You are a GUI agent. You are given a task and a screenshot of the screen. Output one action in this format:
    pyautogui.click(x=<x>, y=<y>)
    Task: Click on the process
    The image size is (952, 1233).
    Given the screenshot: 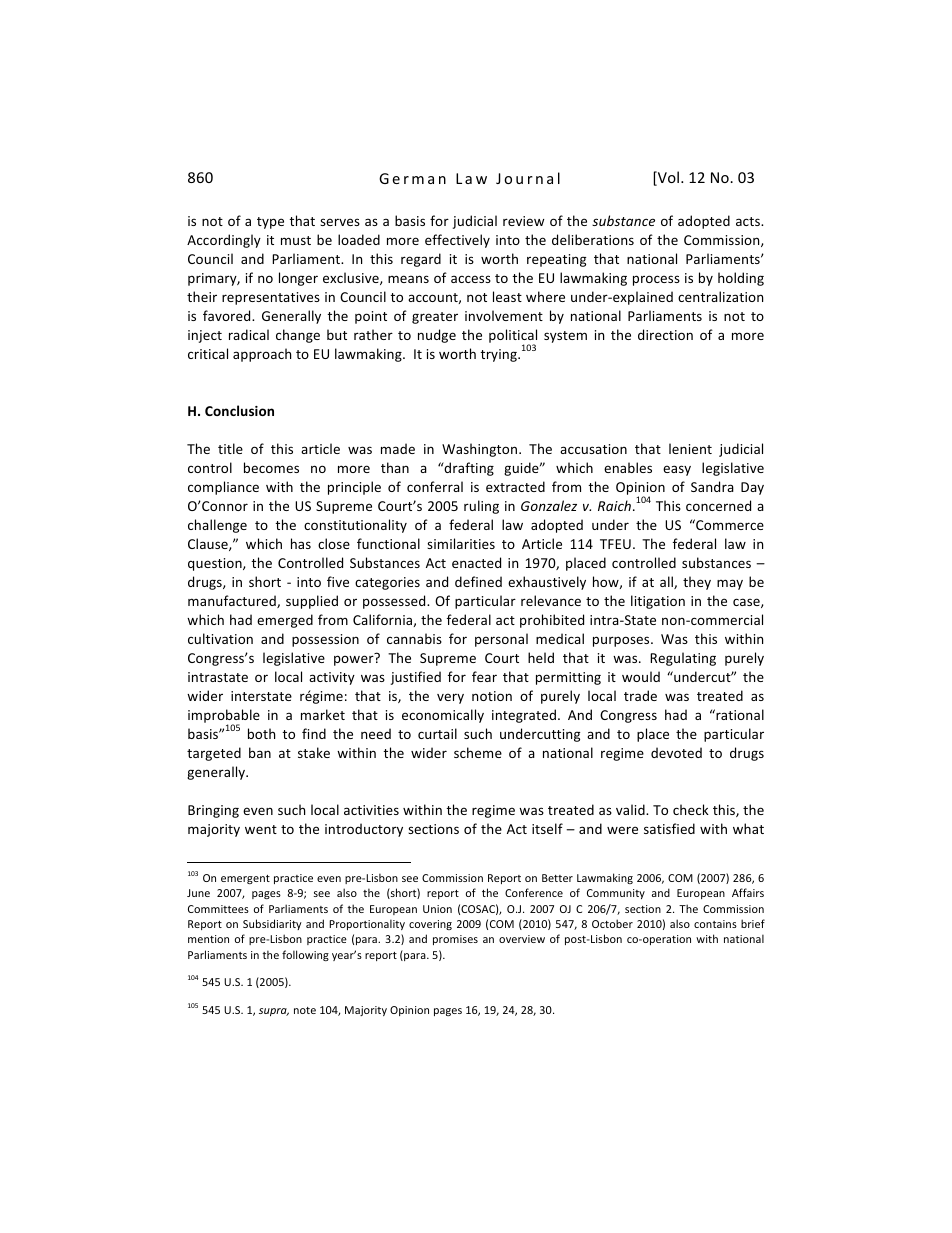 What is the action you would take?
    pyautogui.click(x=656, y=280)
